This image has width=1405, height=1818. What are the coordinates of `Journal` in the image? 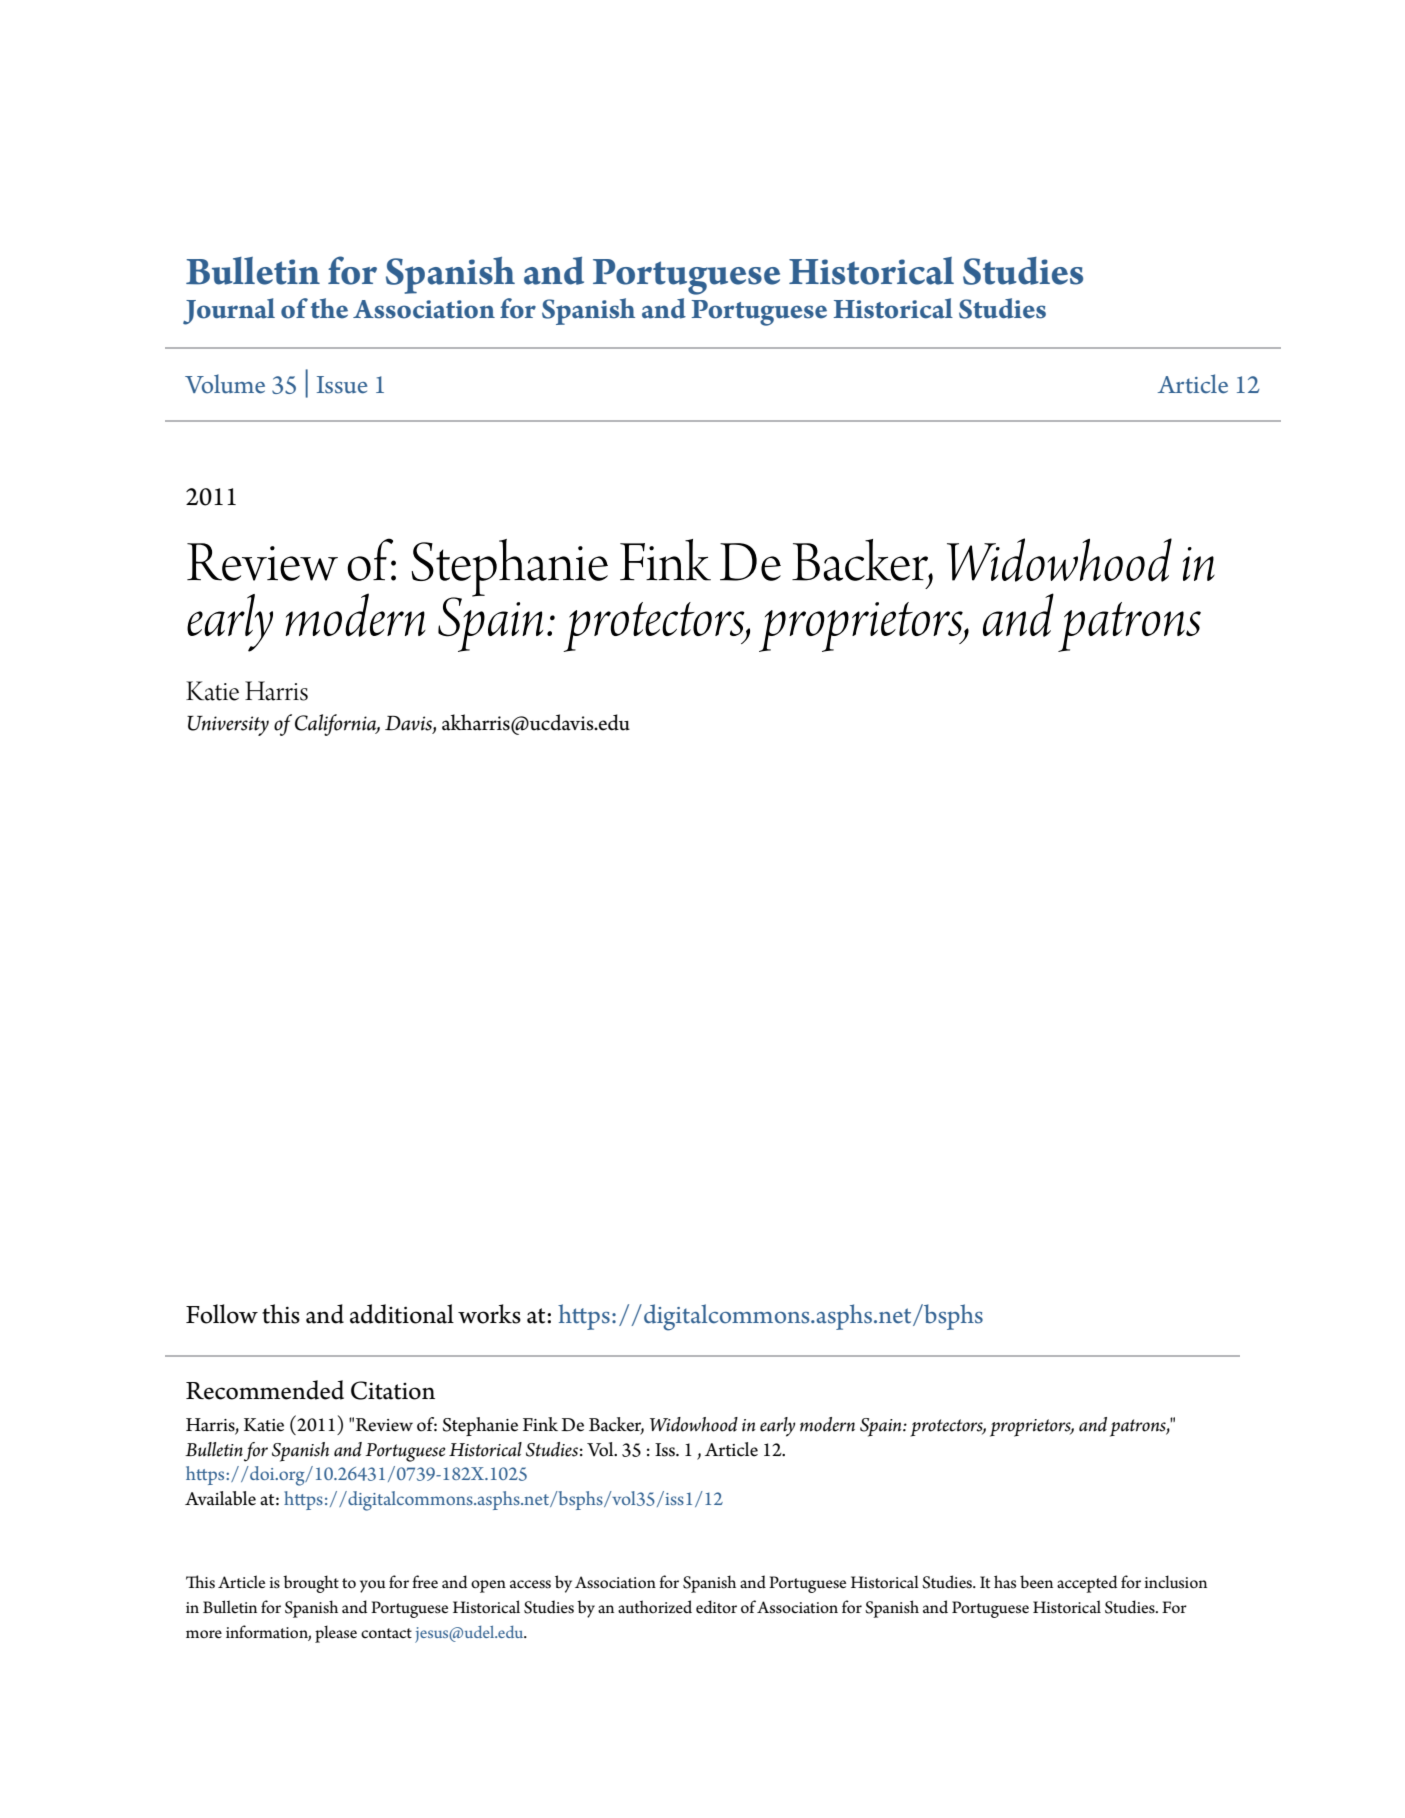 It's located at (229, 311).
